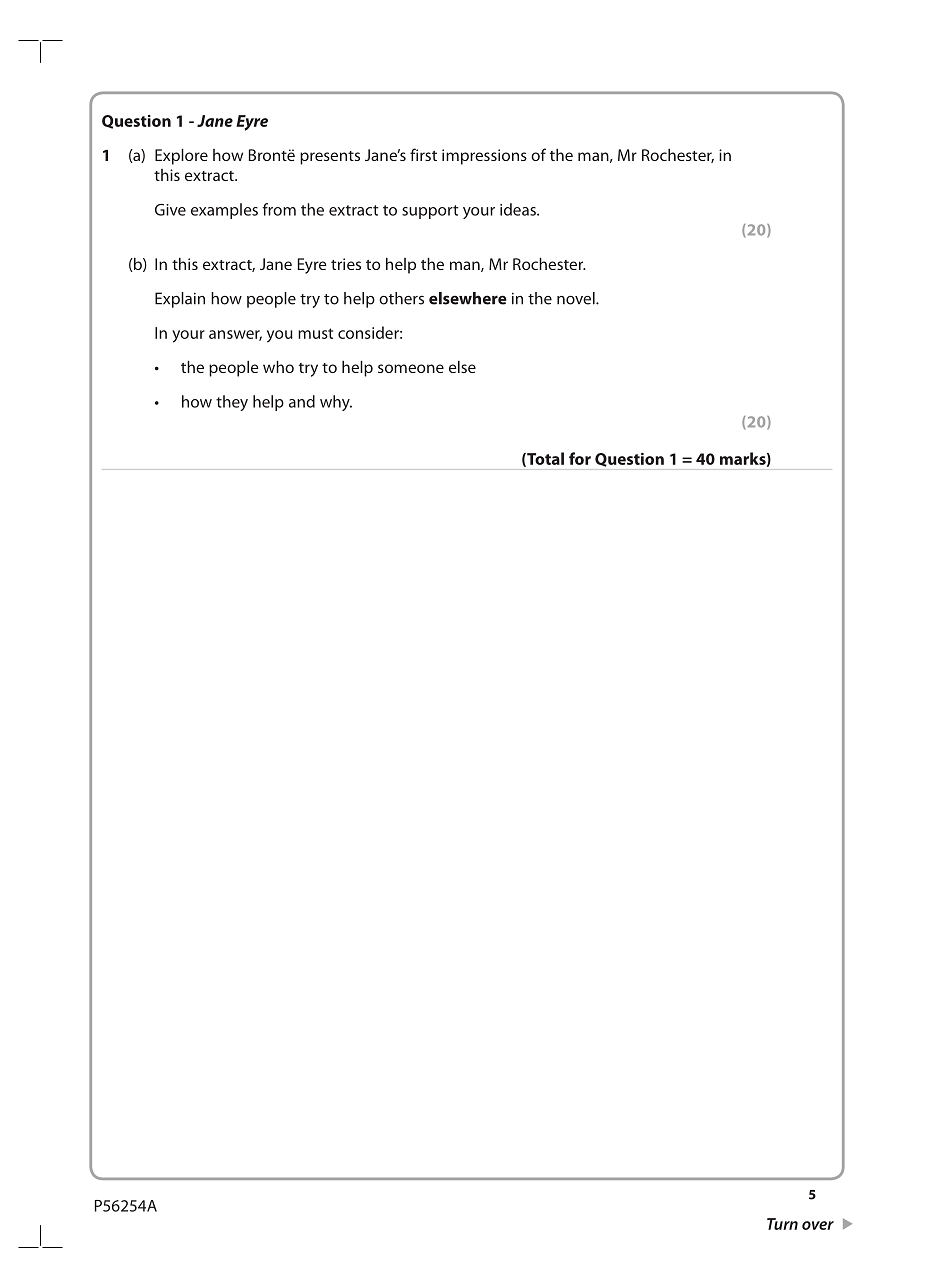 Image resolution: width=934 pixels, height=1288 pixels. What do you see at coordinates (782, 1224) in the image?
I see `Turn` at bounding box center [782, 1224].
